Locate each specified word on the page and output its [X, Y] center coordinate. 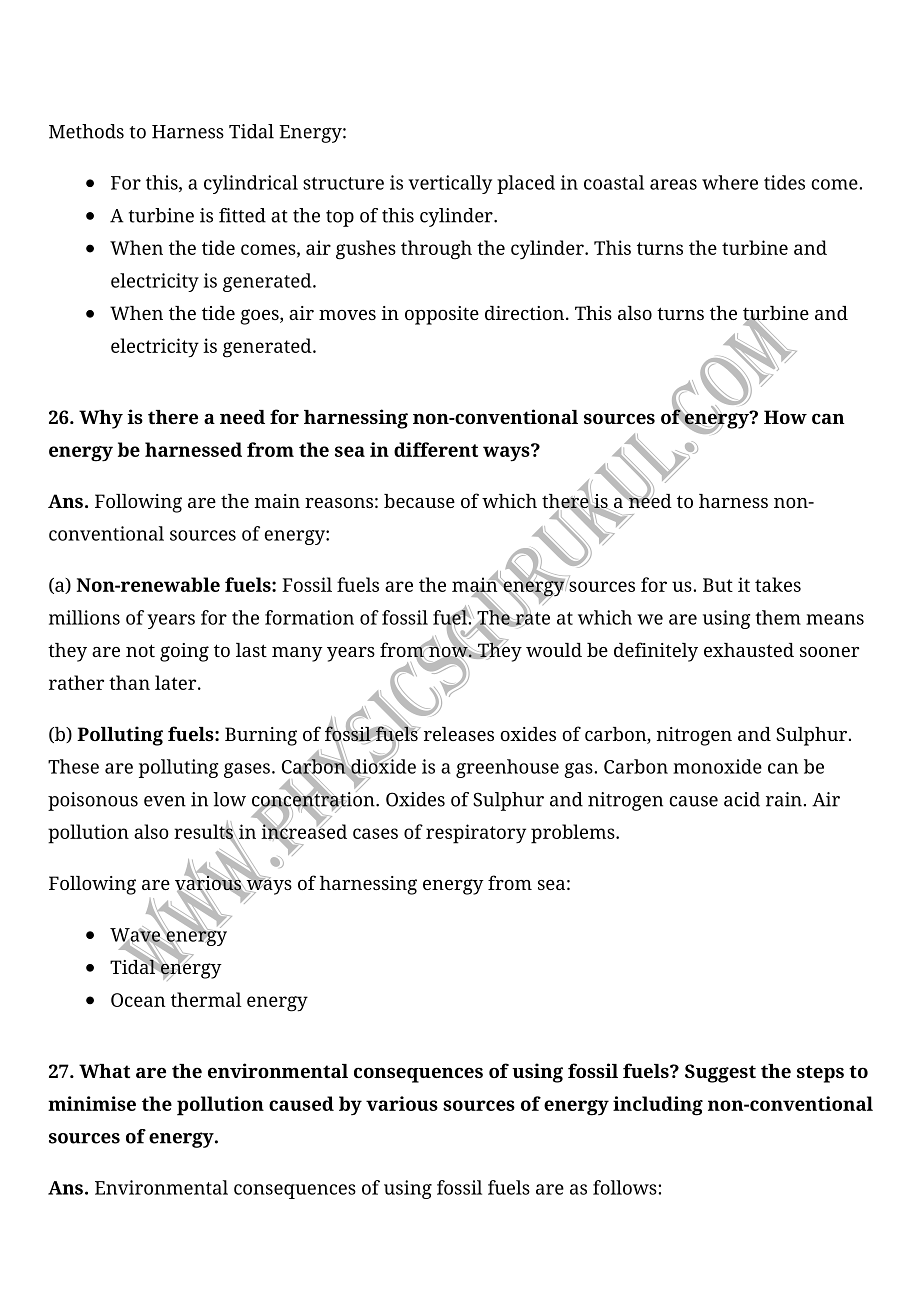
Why [101, 419]
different [436, 449]
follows [625, 1187]
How [785, 417]
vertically [450, 184]
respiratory [476, 834]
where [730, 182]
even [165, 801]
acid [742, 799]
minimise [92, 1103]
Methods [86, 131]
